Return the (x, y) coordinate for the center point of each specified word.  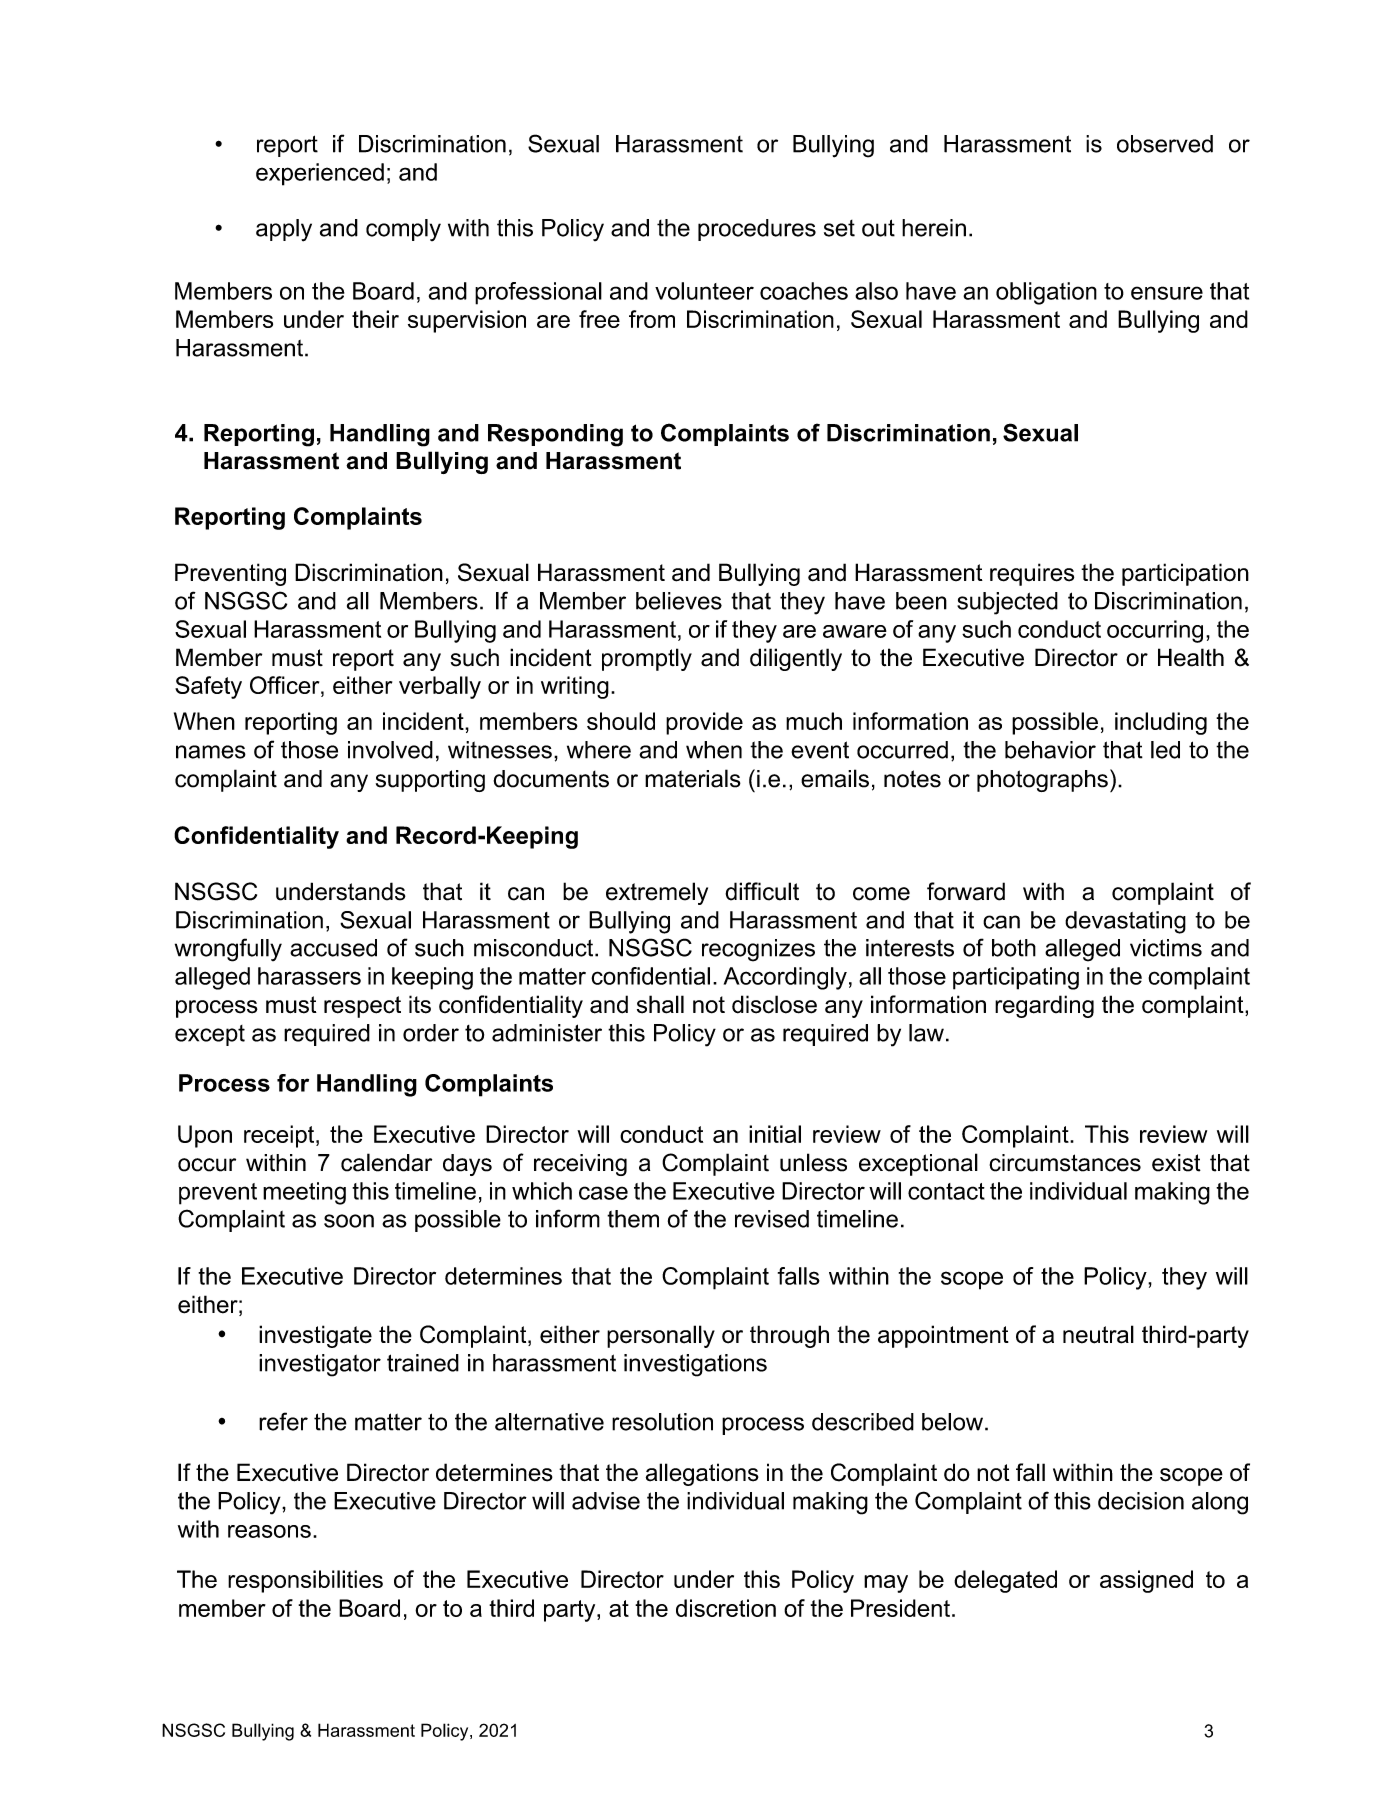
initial (775, 1134)
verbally (440, 687)
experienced (320, 174)
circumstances (1065, 1163)
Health (1191, 657)
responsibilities (305, 1581)
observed (1165, 144)
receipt (280, 1136)
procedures (757, 230)
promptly (647, 659)
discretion (726, 1608)
